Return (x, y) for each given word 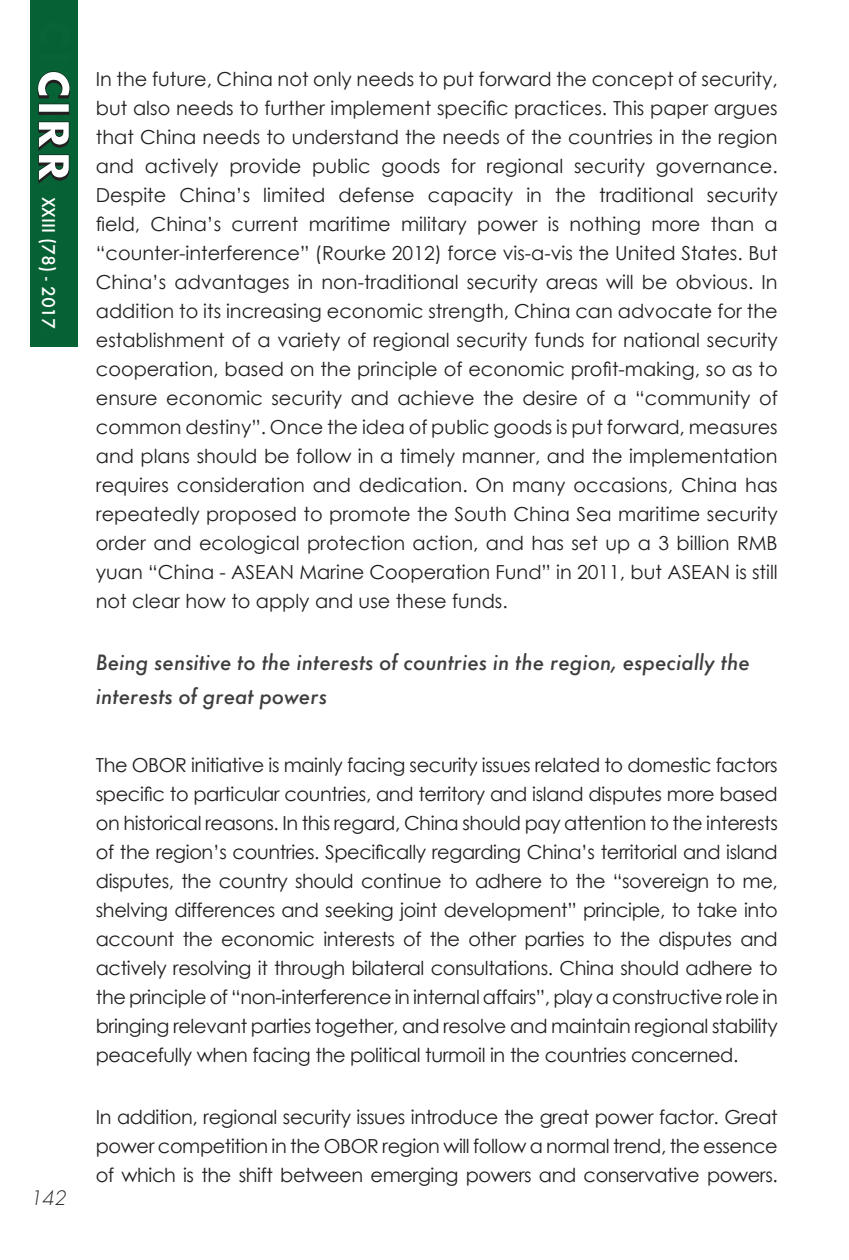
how (206, 601)
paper (679, 111)
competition (212, 1147)
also (152, 108)
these (421, 601)
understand (345, 137)
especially (669, 664)
